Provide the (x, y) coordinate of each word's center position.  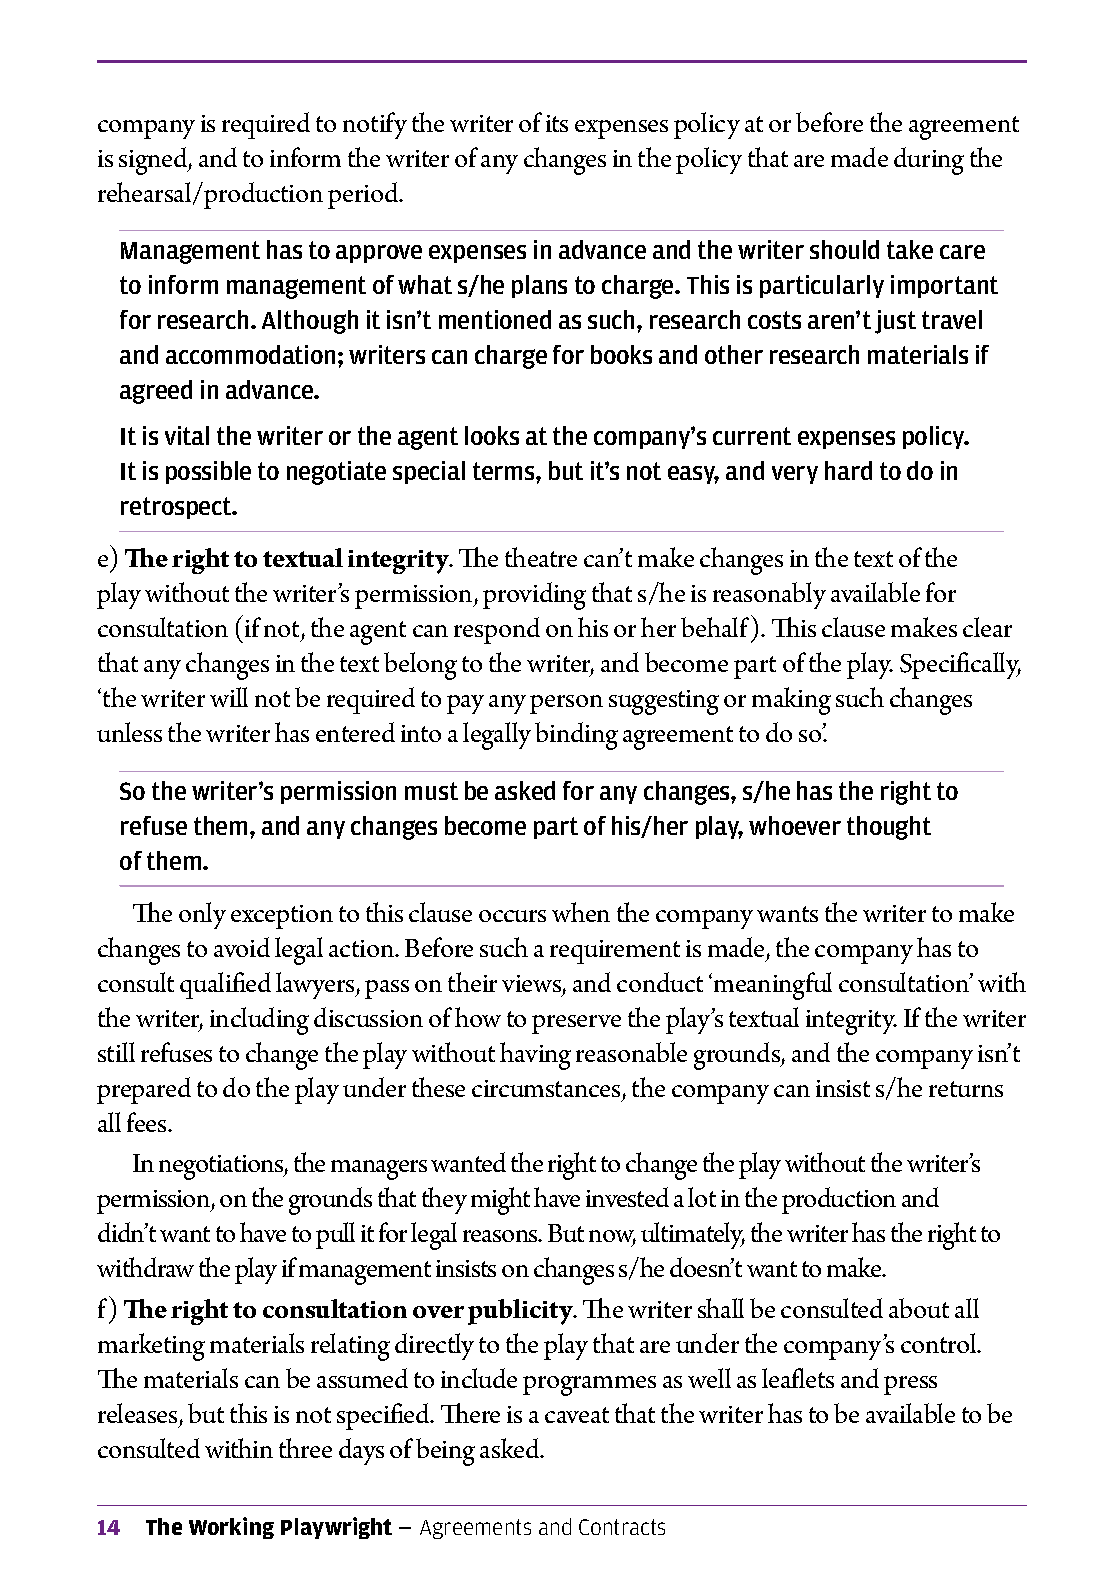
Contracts (622, 1527)
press (910, 1385)
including (259, 1021)
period (364, 195)
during (929, 161)
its (557, 123)
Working (231, 1528)
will (229, 697)
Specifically (960, 665)
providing (534, 596)
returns (966, 1089)
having (535, 1056)
